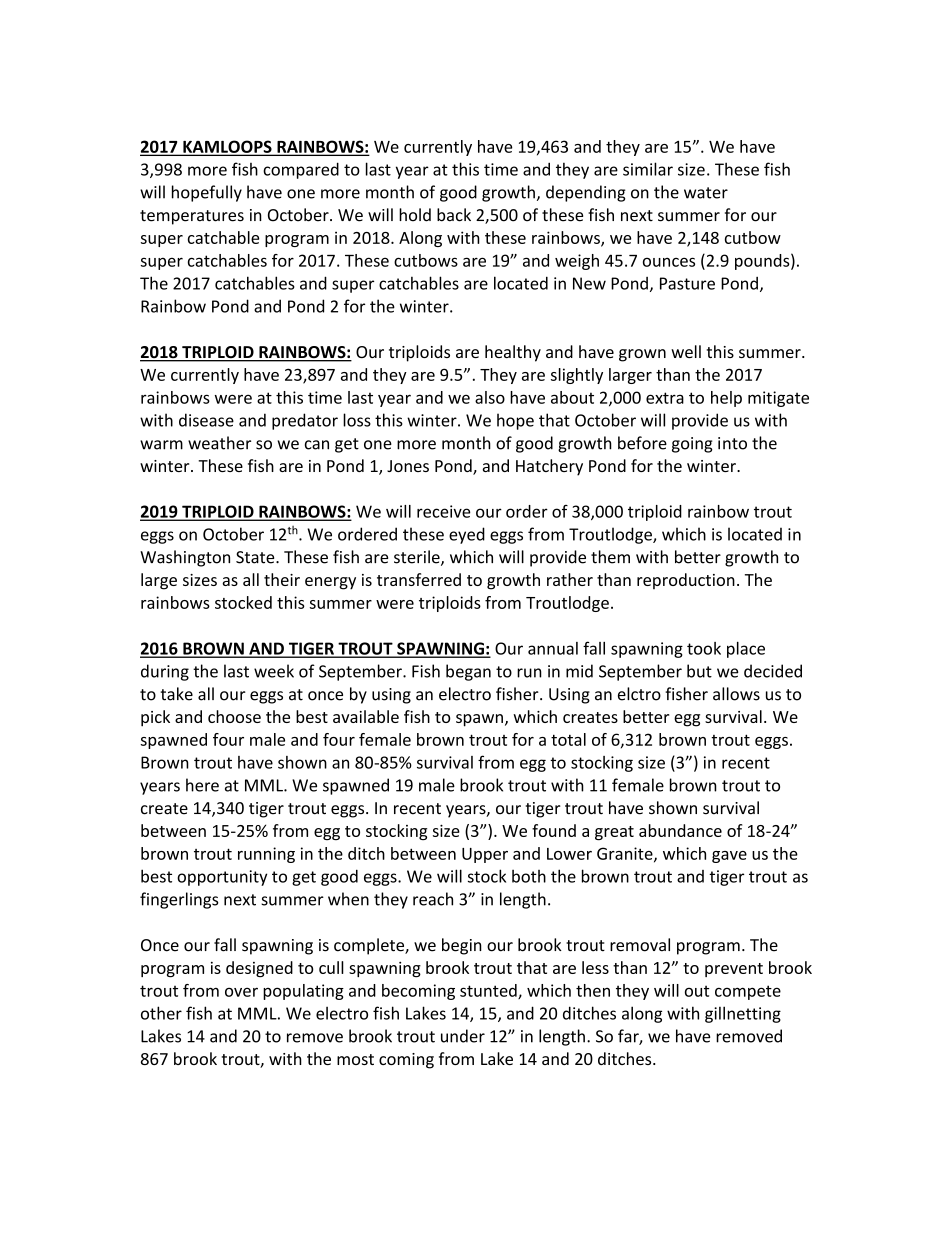  Describe the element at coordinates (219, 443) in the document. I see `weather` at that location.
